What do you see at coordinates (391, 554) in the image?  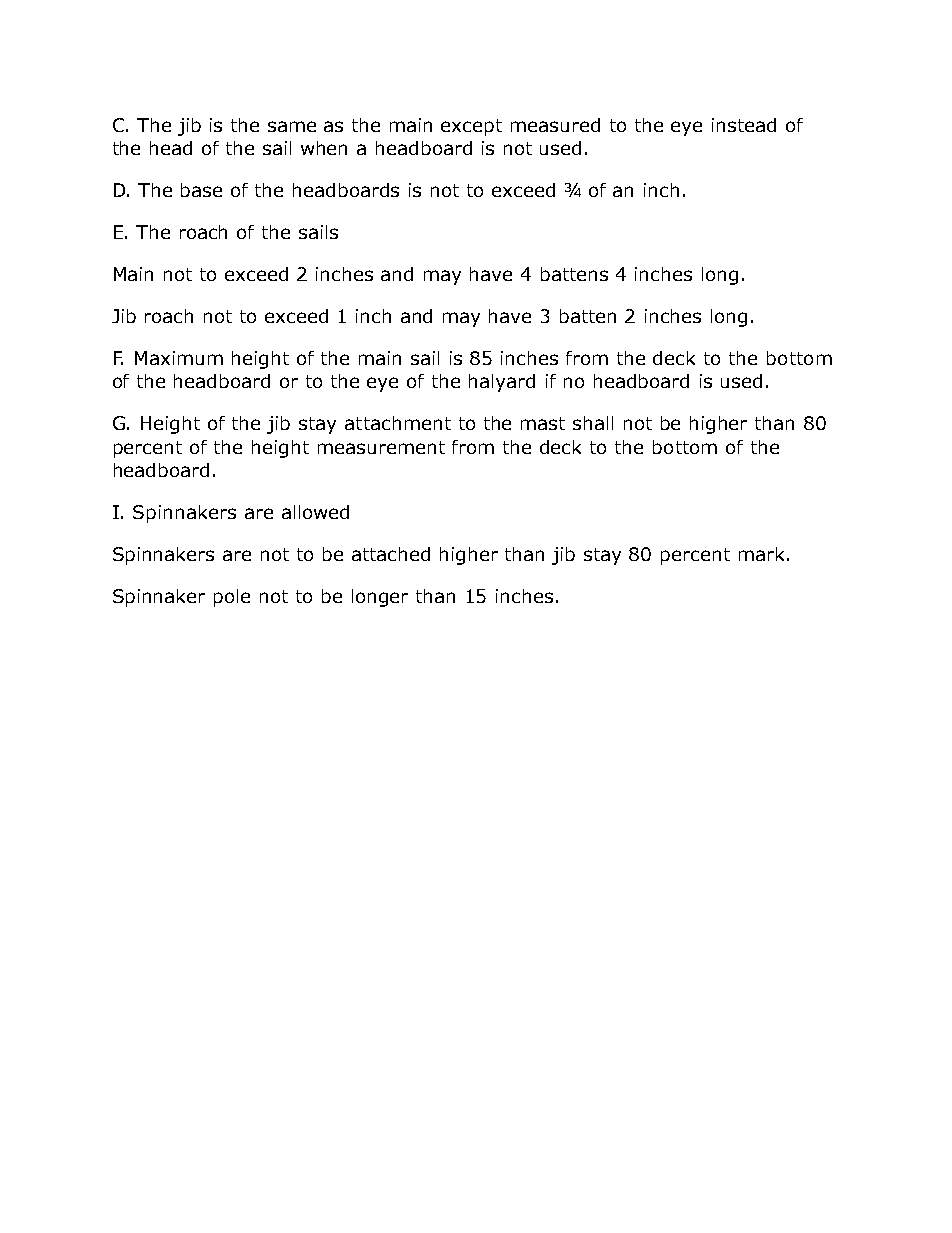 I see `attached` at bounding box center [391, 554].
